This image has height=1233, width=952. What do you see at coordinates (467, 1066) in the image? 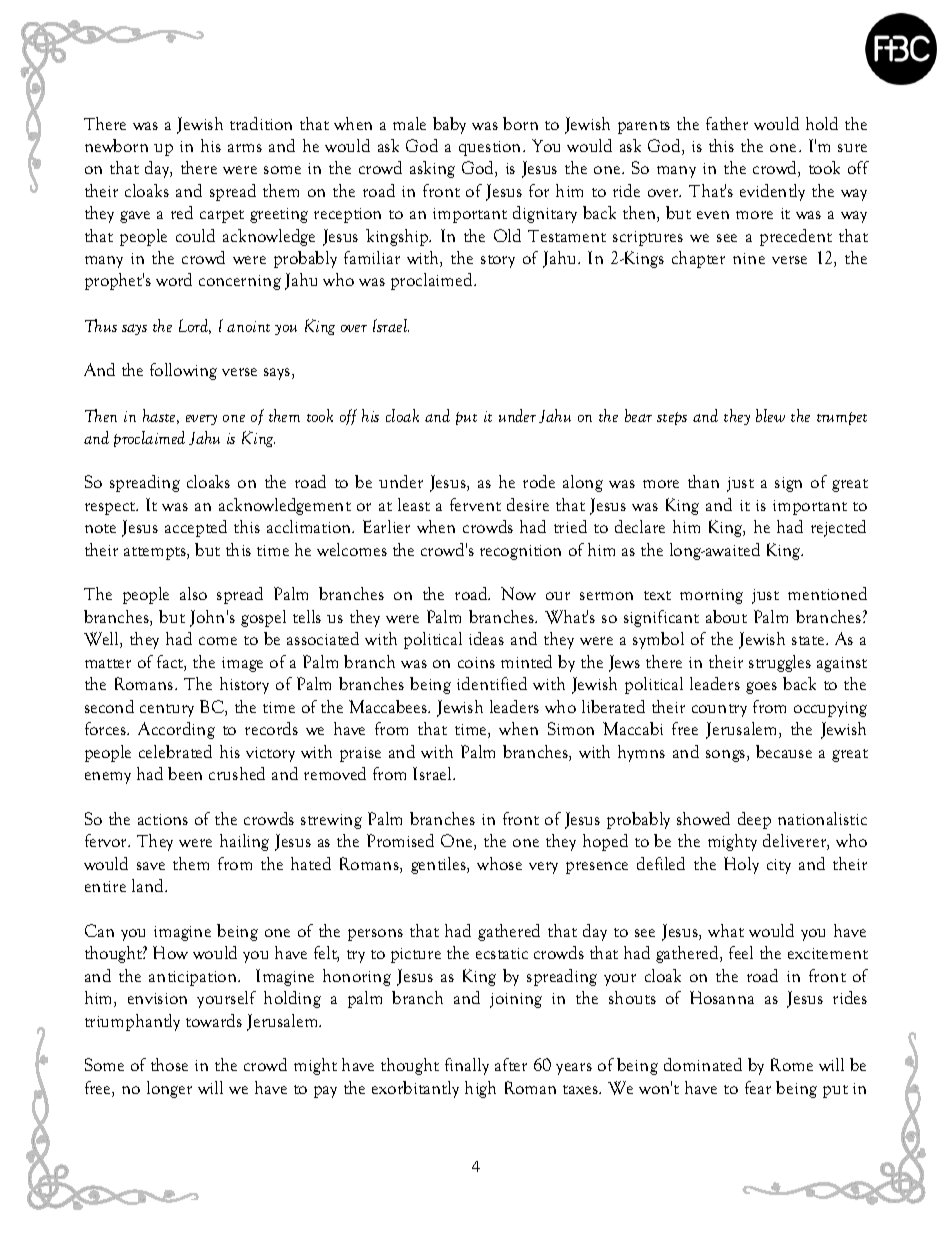
I see `finally` at bounding box center [467, 1066].
